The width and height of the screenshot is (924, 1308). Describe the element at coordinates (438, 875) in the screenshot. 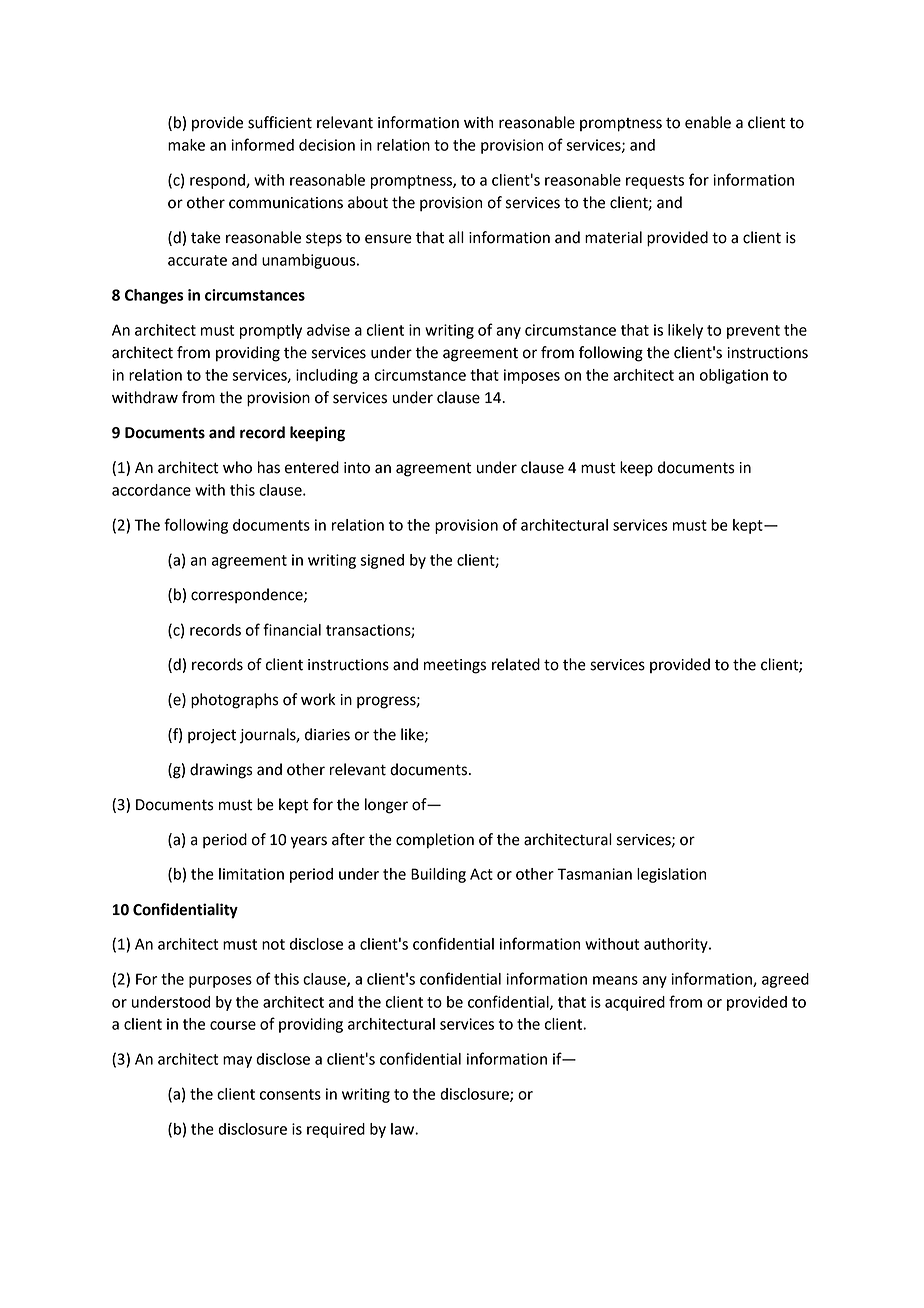

I see `Building` at that location.
